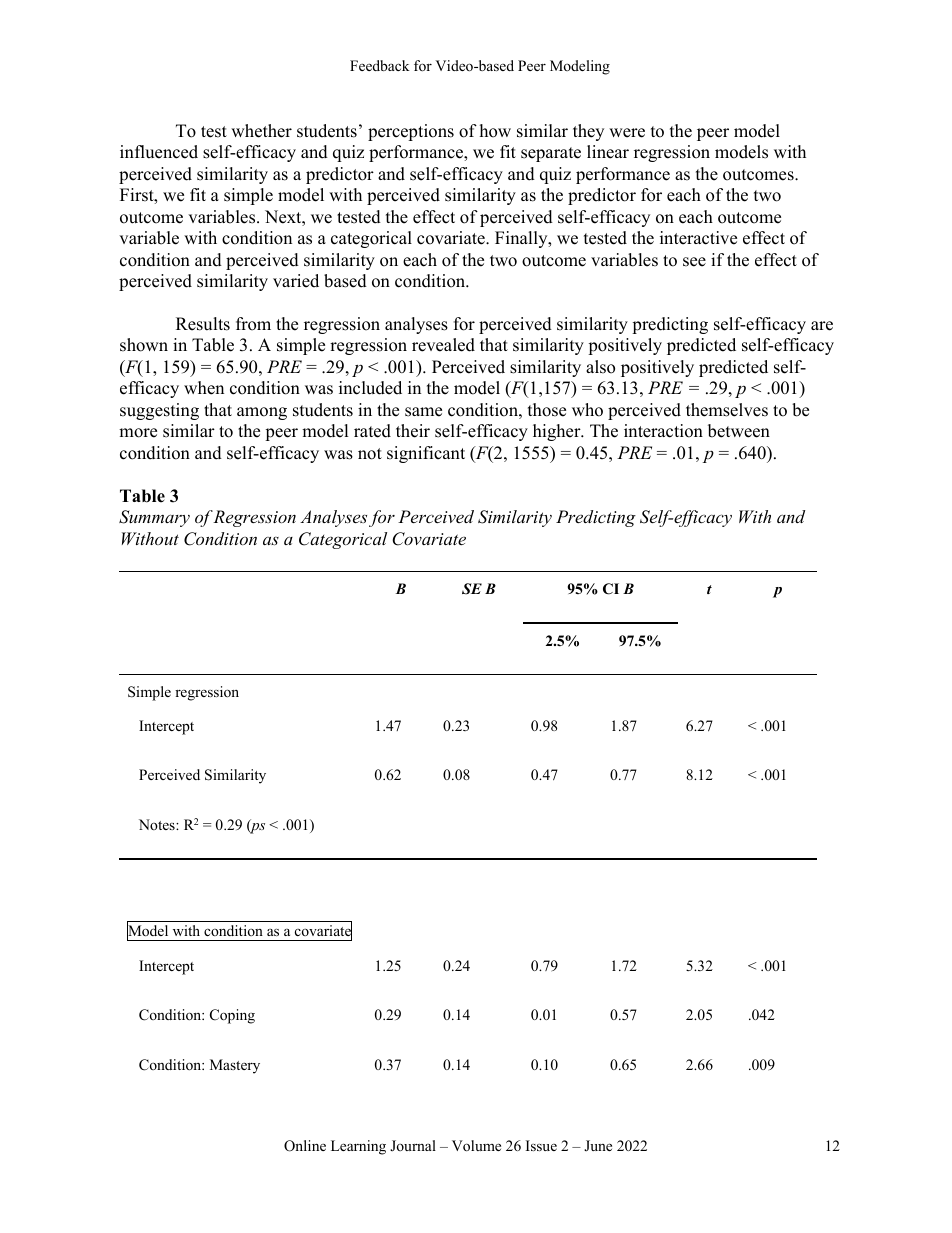  Describe the element at coordinates (261, 131) in the document. I see `whether` at that location.
